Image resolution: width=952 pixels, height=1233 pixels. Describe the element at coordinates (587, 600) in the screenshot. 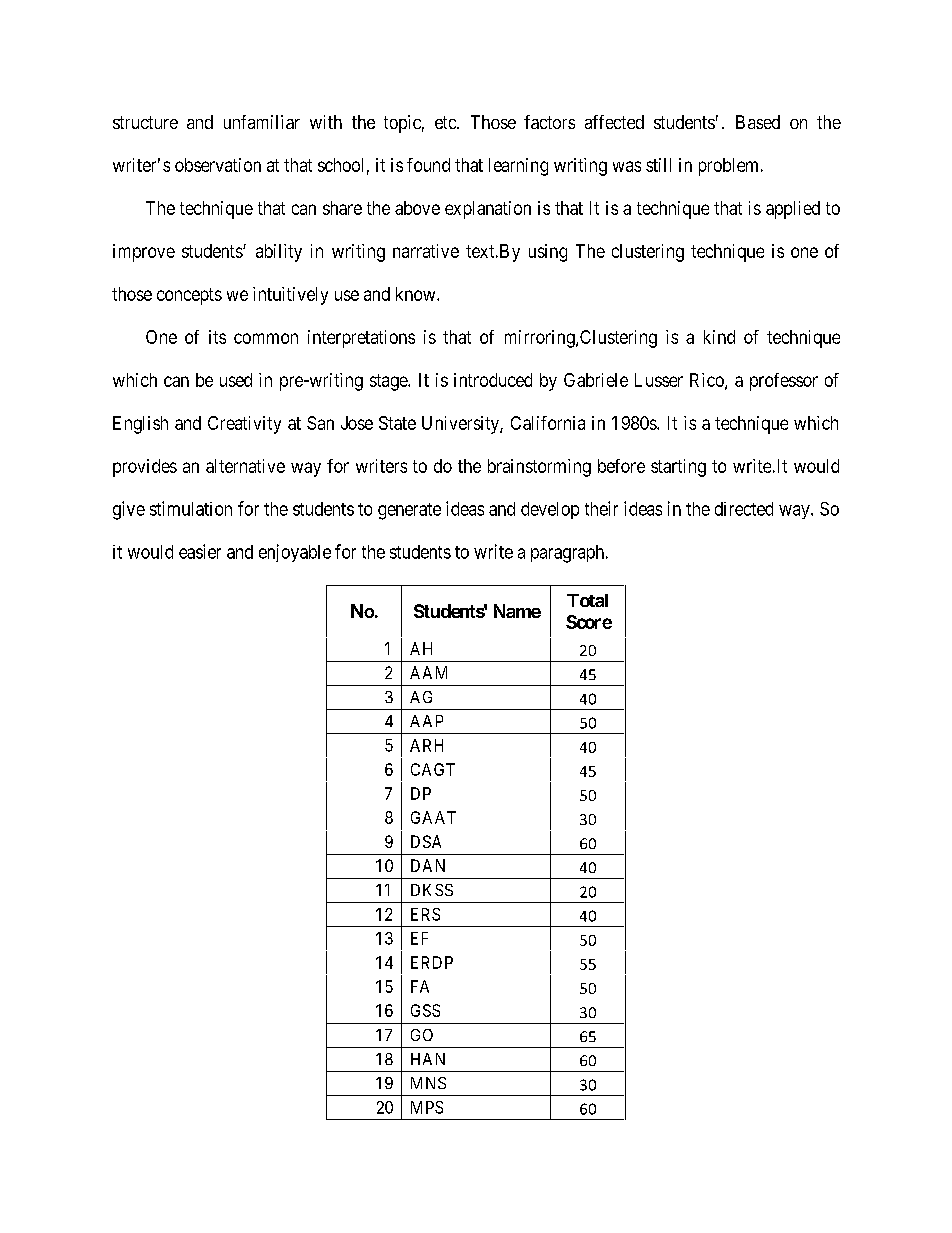

I see `Total` at that location.
